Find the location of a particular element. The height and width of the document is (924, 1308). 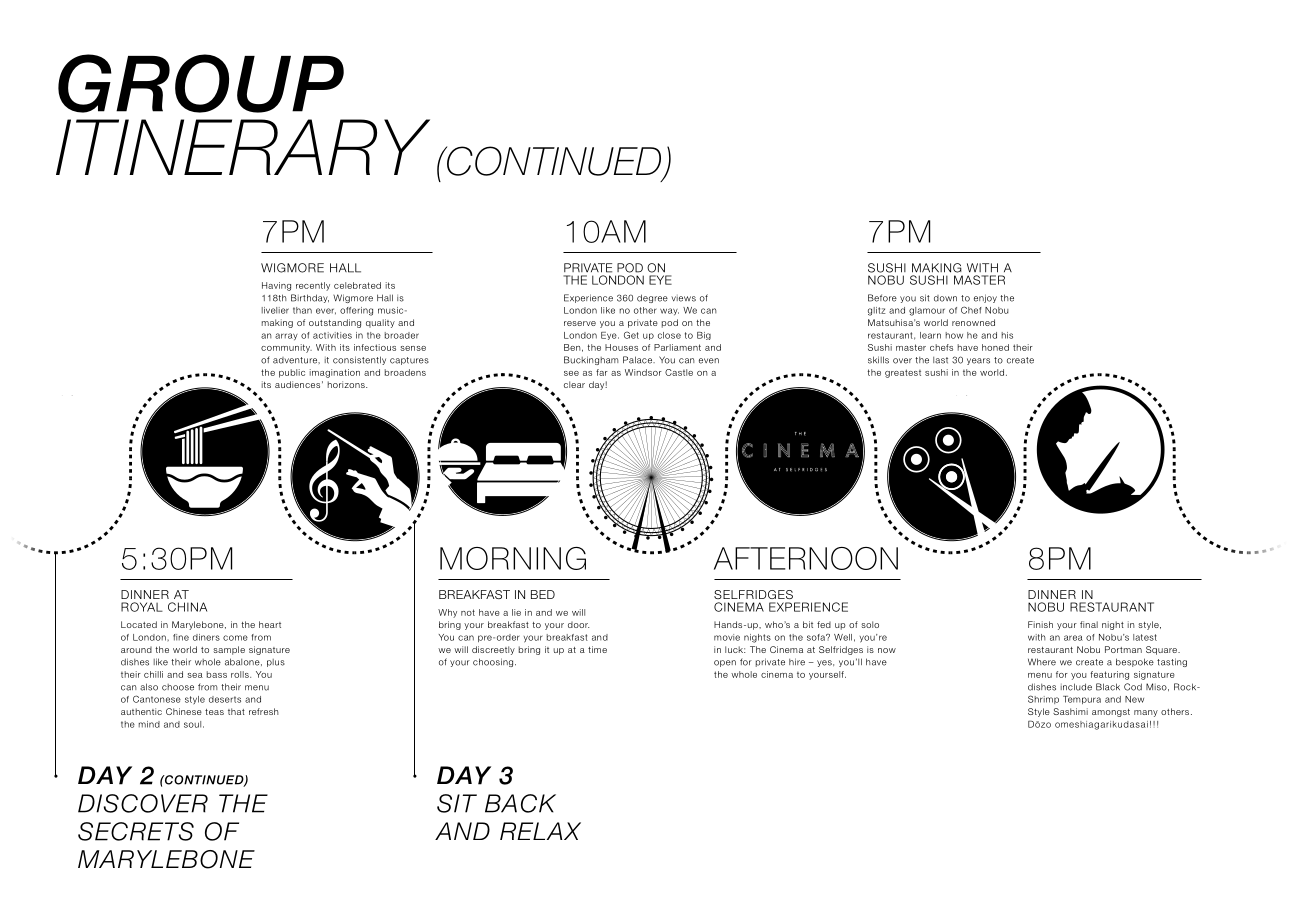

ITINERARY is located at coordinates (243, 147).
